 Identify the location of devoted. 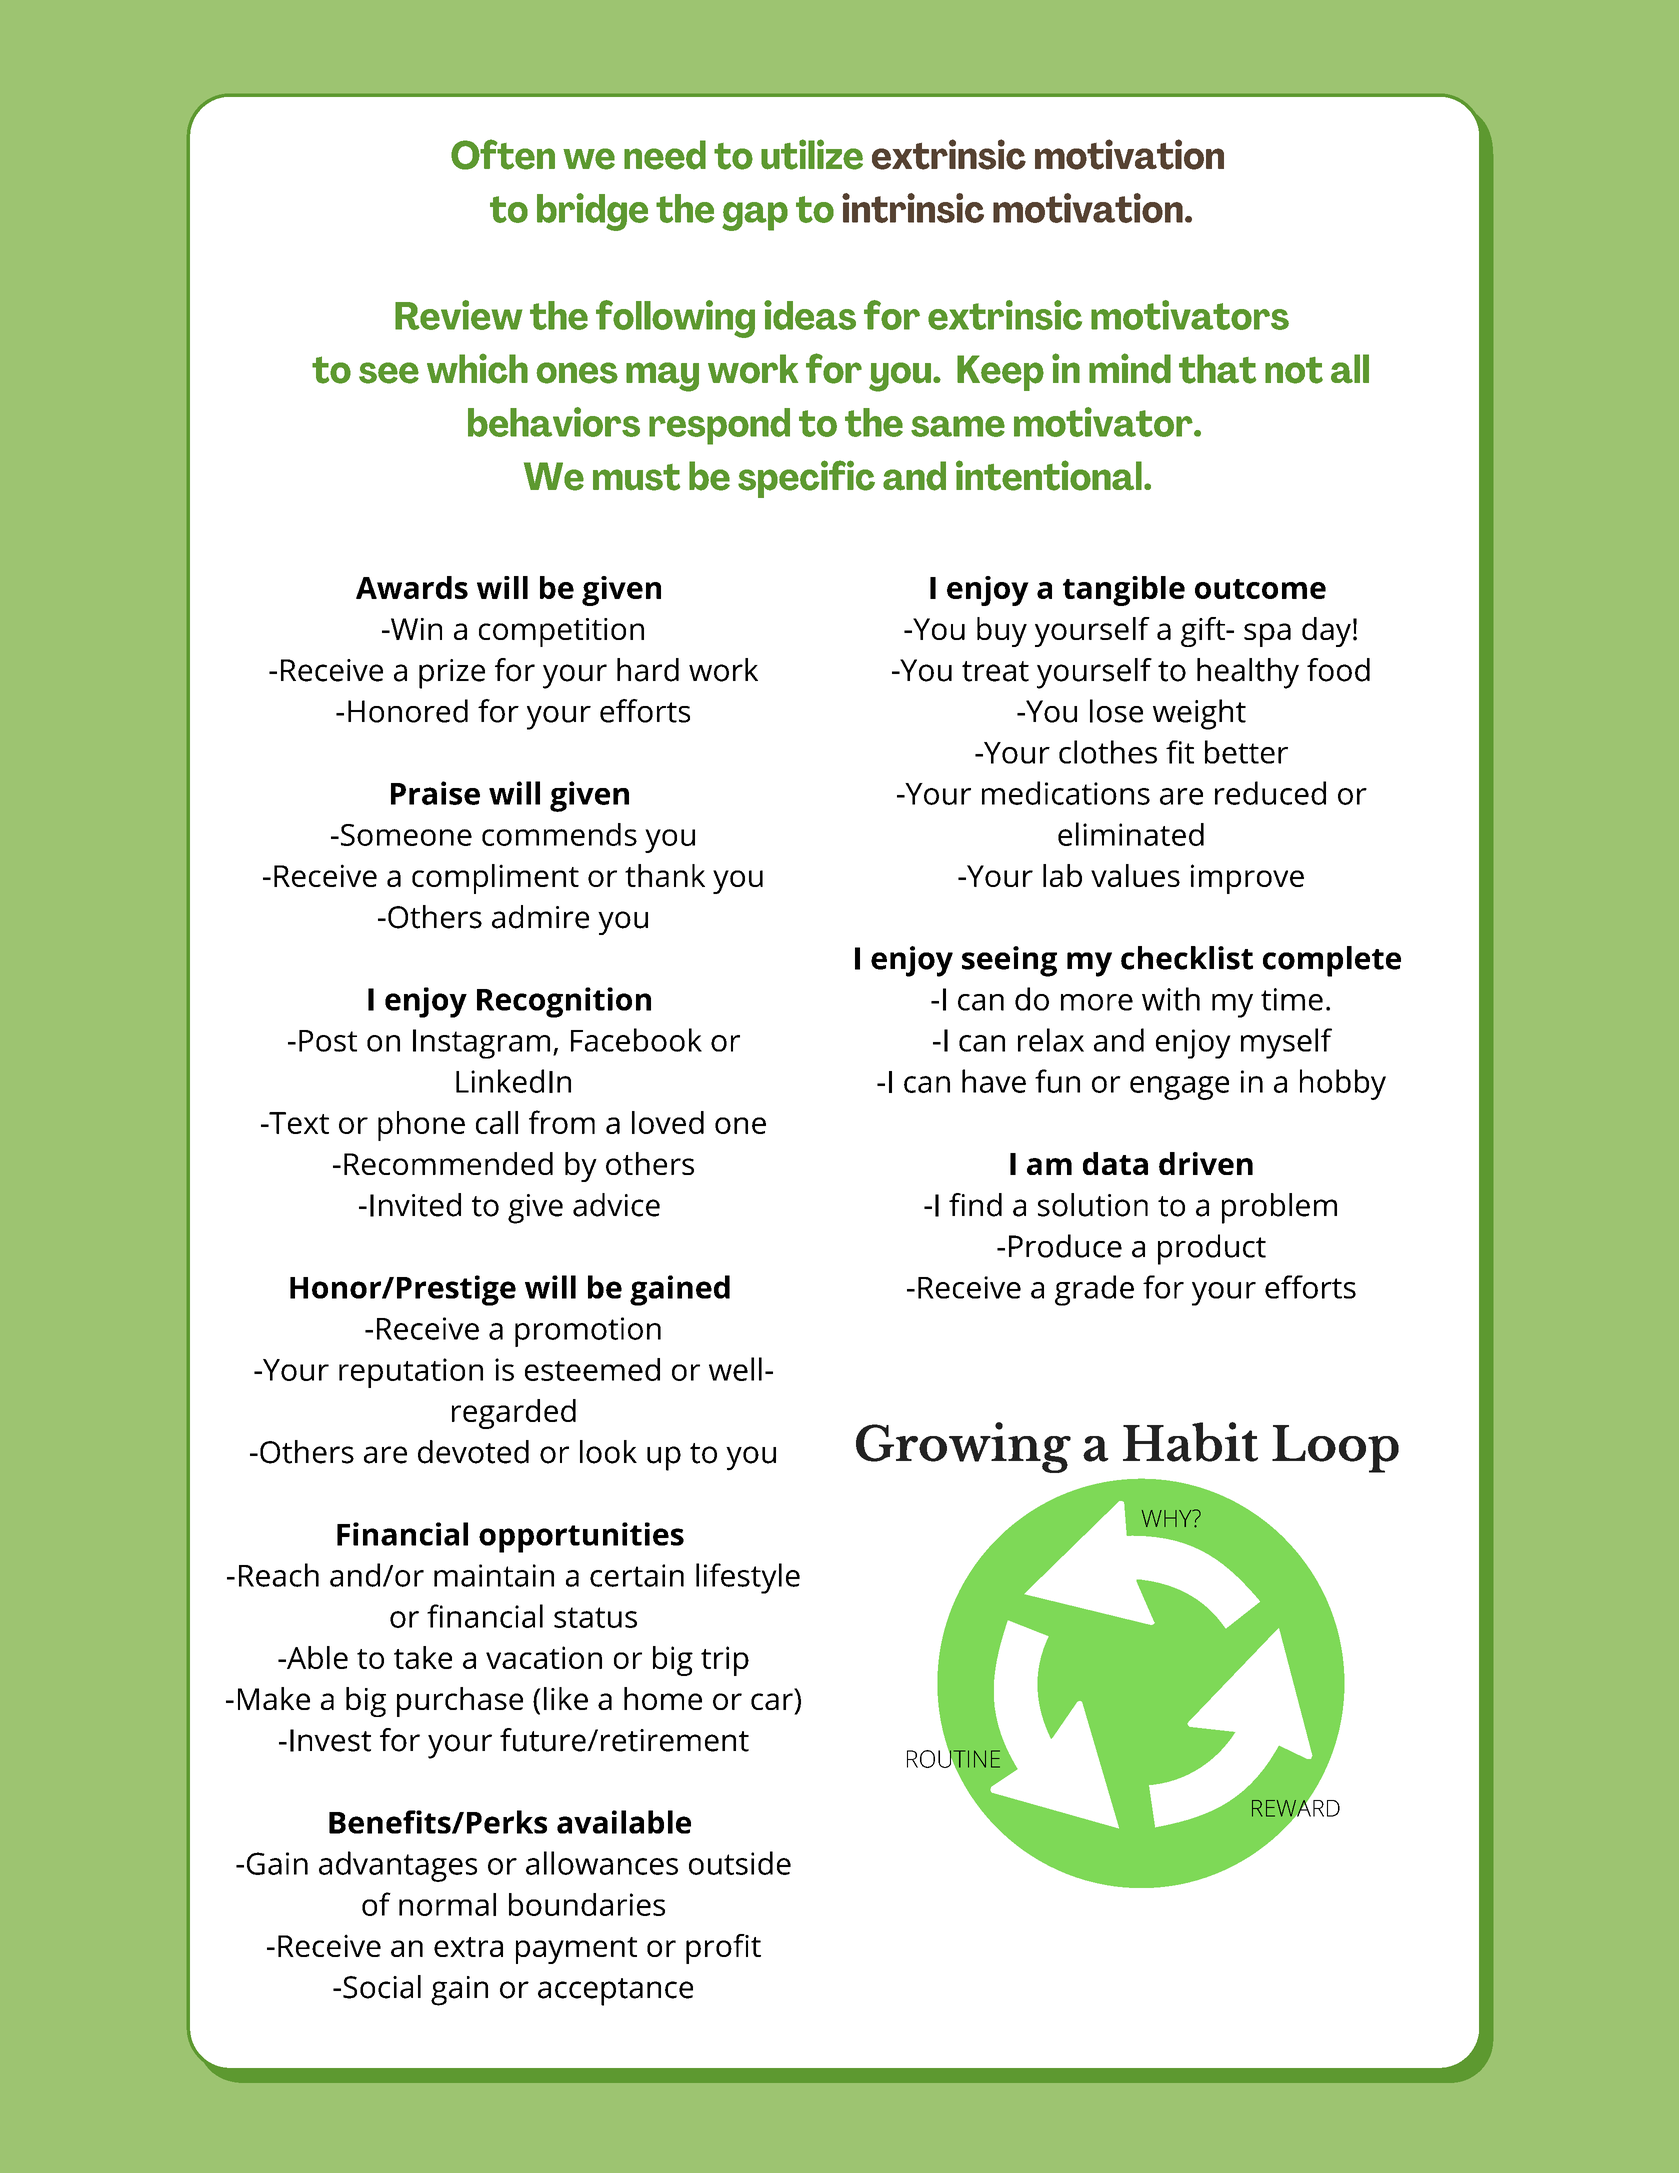
(473, 1452).
